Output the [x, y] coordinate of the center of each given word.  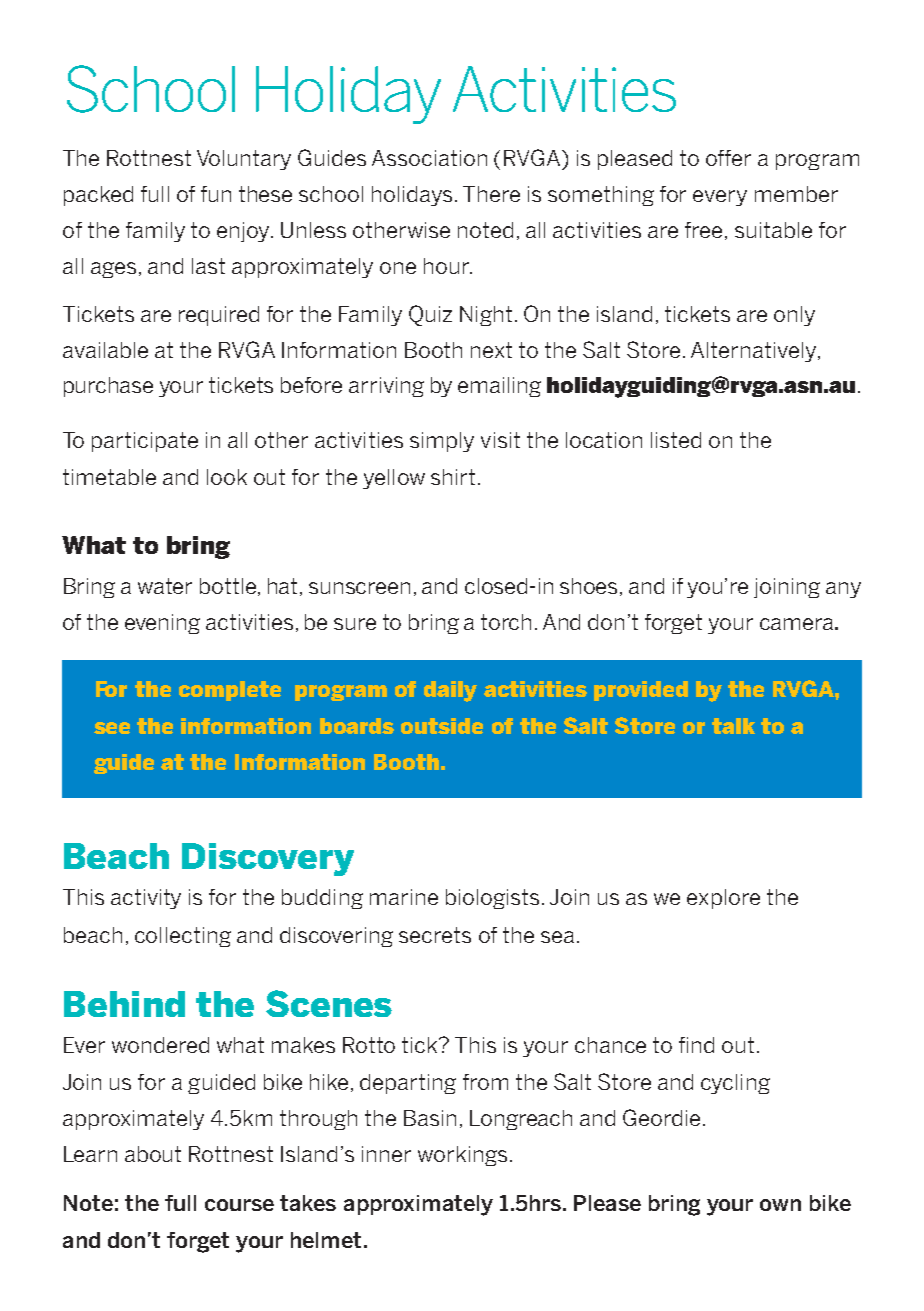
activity [146, 899]
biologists [492, 899]
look [227, 477]
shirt [453, 477]
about [153, 1154]
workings [462, 1156]
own [780, 1205]
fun [216, 194]
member [796, 194]
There [491, 194]
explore [723, 899]
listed [676, 440]
